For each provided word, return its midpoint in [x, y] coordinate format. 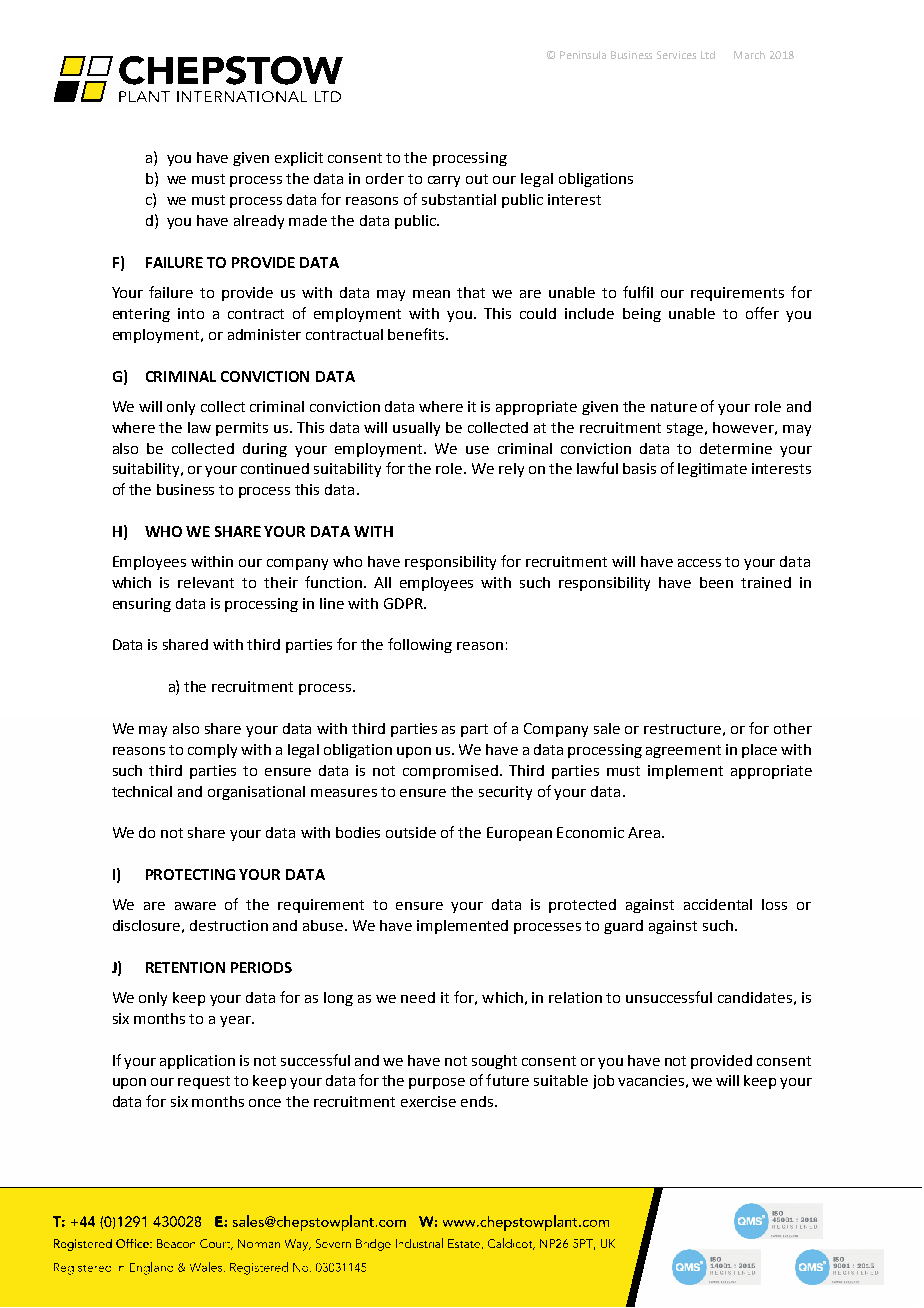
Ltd [708, 55]
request [204, 1082]
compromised [450, 772]
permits [242, 429]
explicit [299, 159]
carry [444, 181]
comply [212, 751]
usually [416, 429]
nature [674, 407]
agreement [683, 751]
